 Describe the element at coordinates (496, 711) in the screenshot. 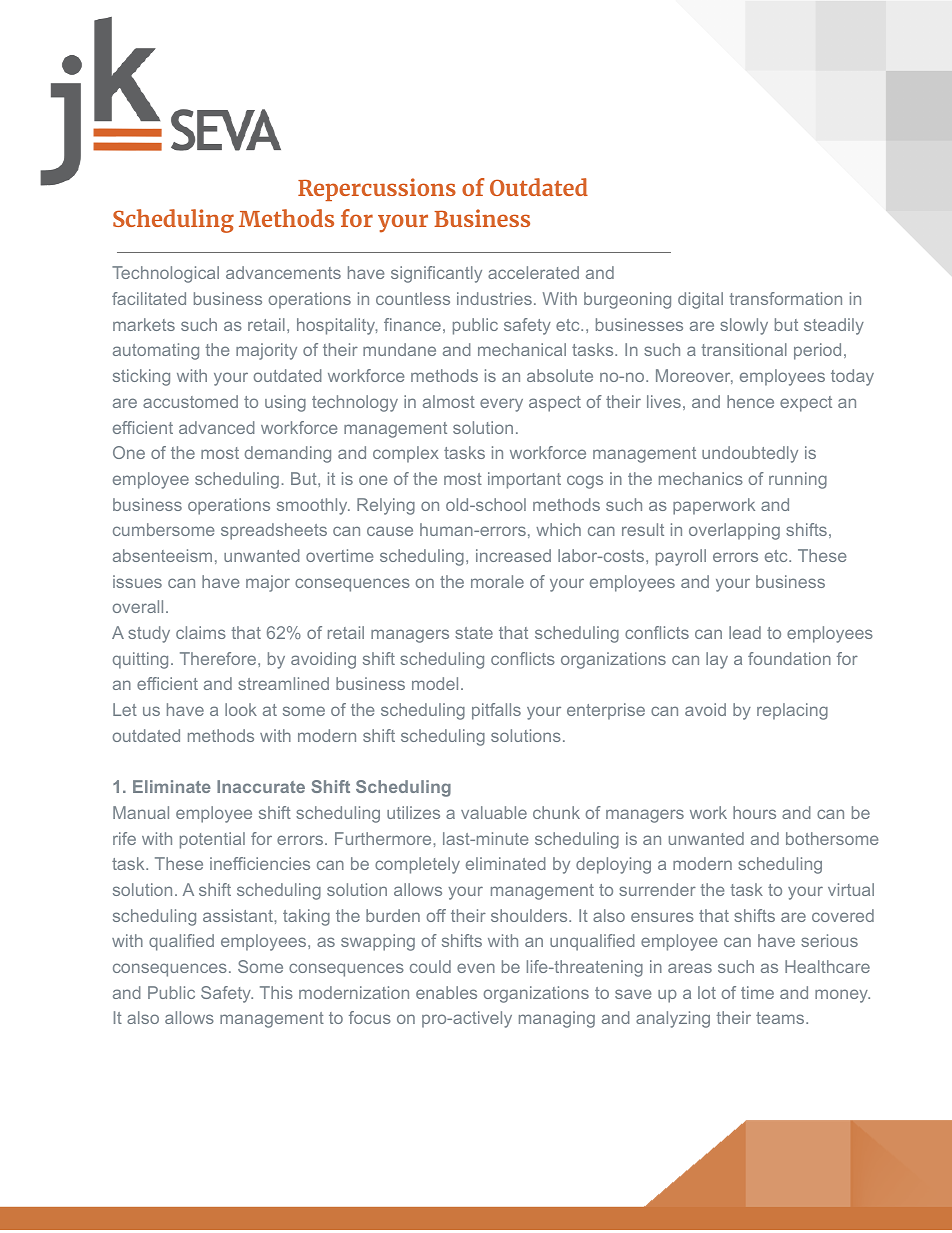

I see `pitfalls` at that location.
